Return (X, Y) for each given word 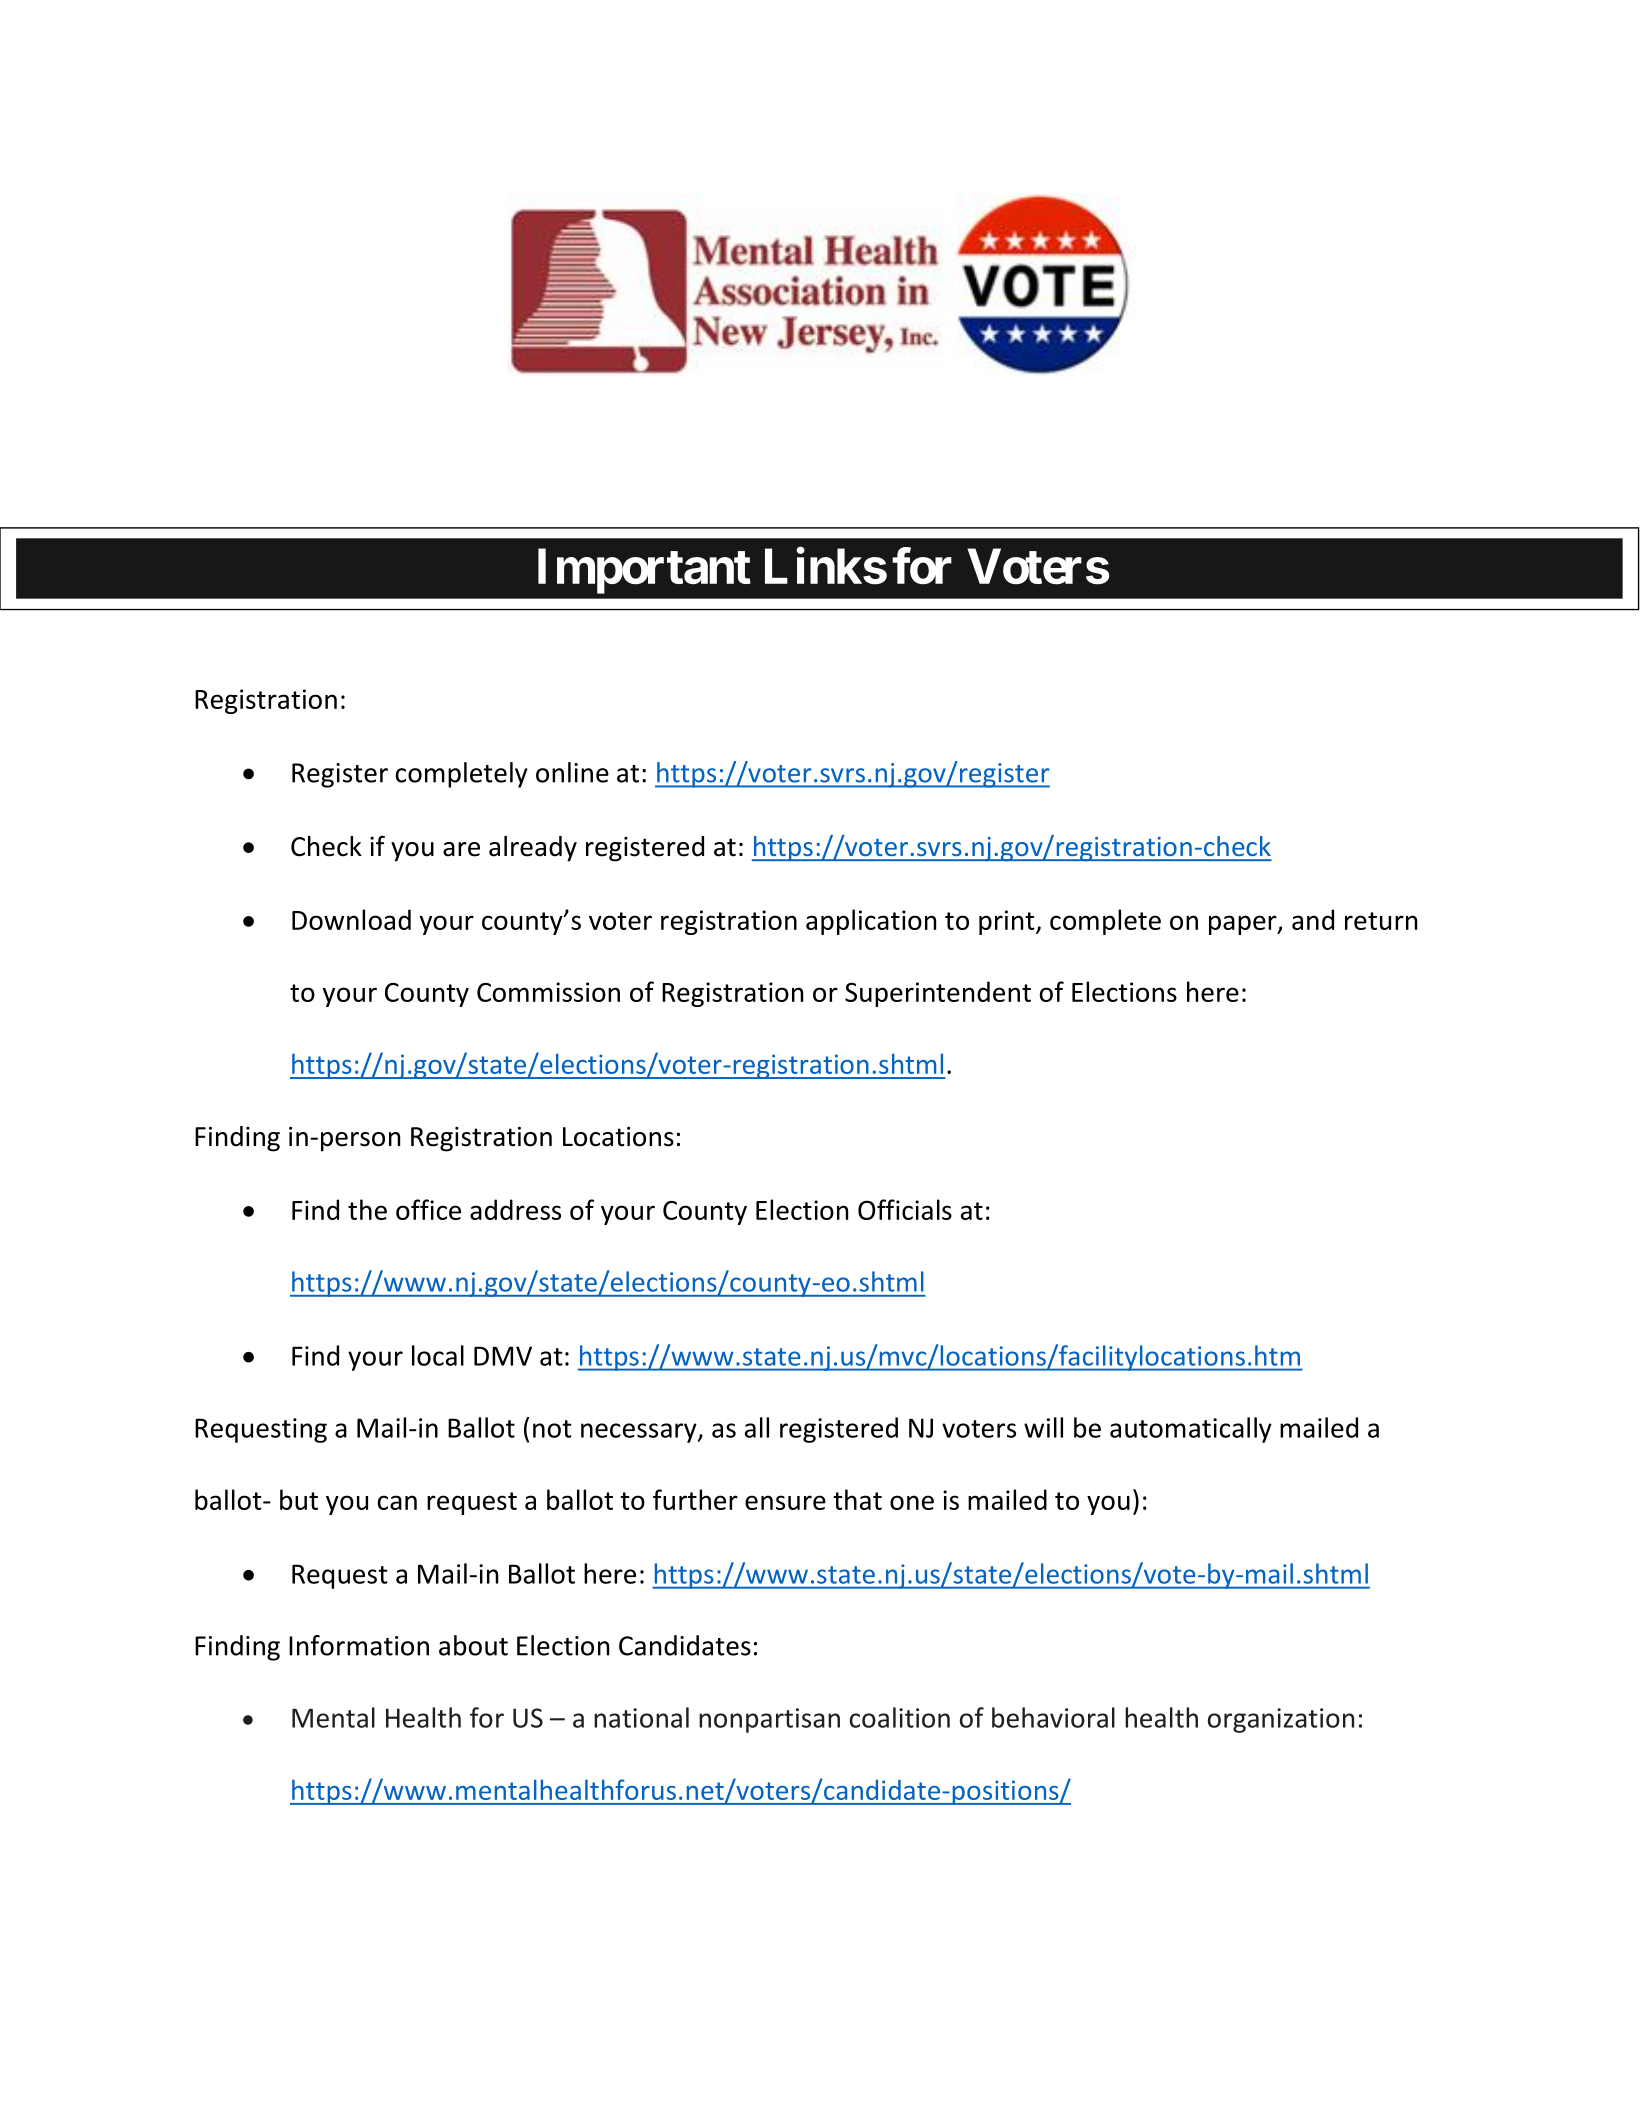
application (871, 922)
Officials (905, 1209)
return (1381, 921)
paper (1244, 925)
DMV (503, 1356)
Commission (548, 992)
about (473, 1645)
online (572, 772)
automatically (1191, 1430)
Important (644, 571)
